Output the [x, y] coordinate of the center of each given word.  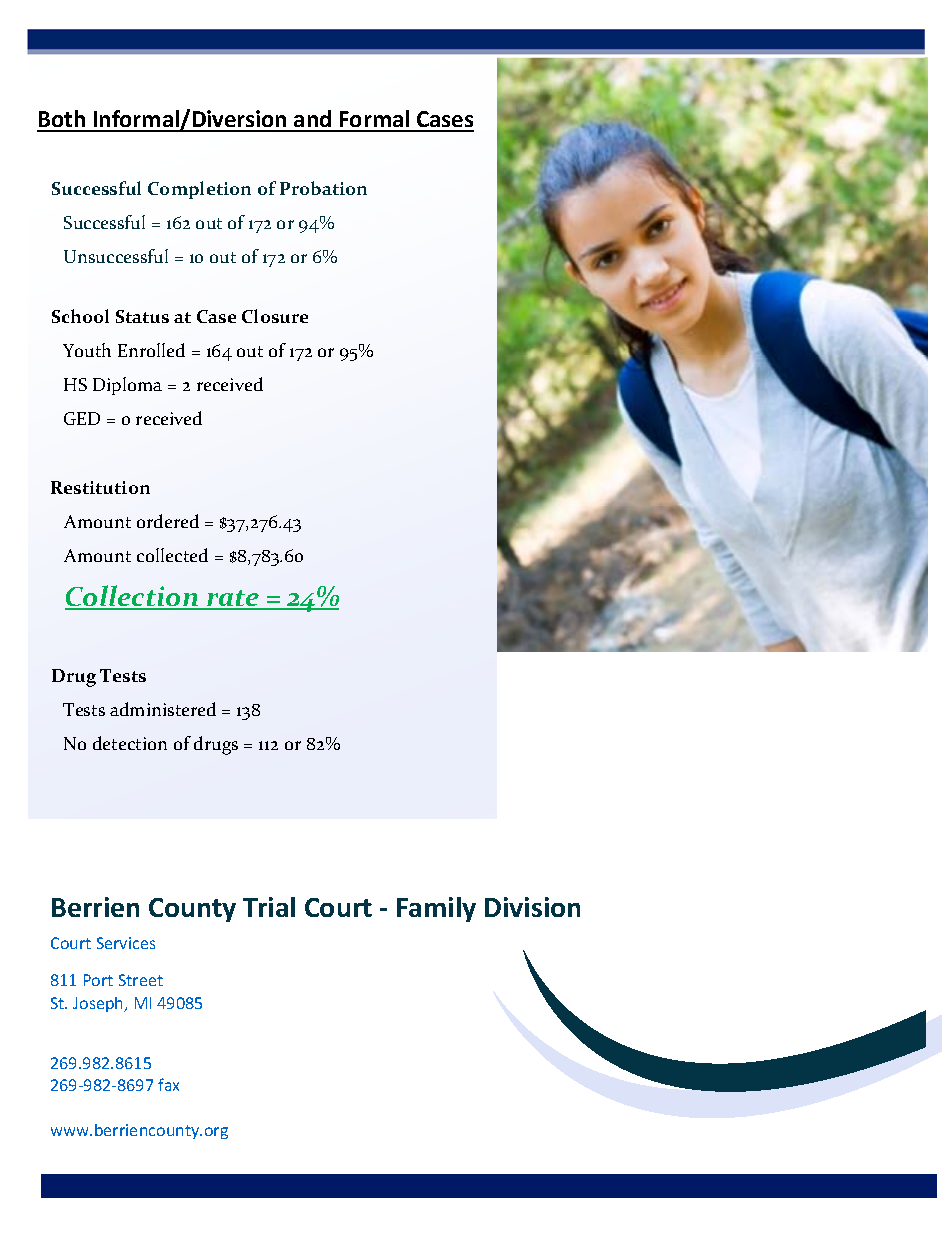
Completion [199, 190]
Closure [275, 316]
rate [233, 599]
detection [130, 743]
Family [436, 909]
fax [168, 1084]
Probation [323, 188]
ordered [168, 521]
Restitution [100, 487]
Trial [269, 907]
